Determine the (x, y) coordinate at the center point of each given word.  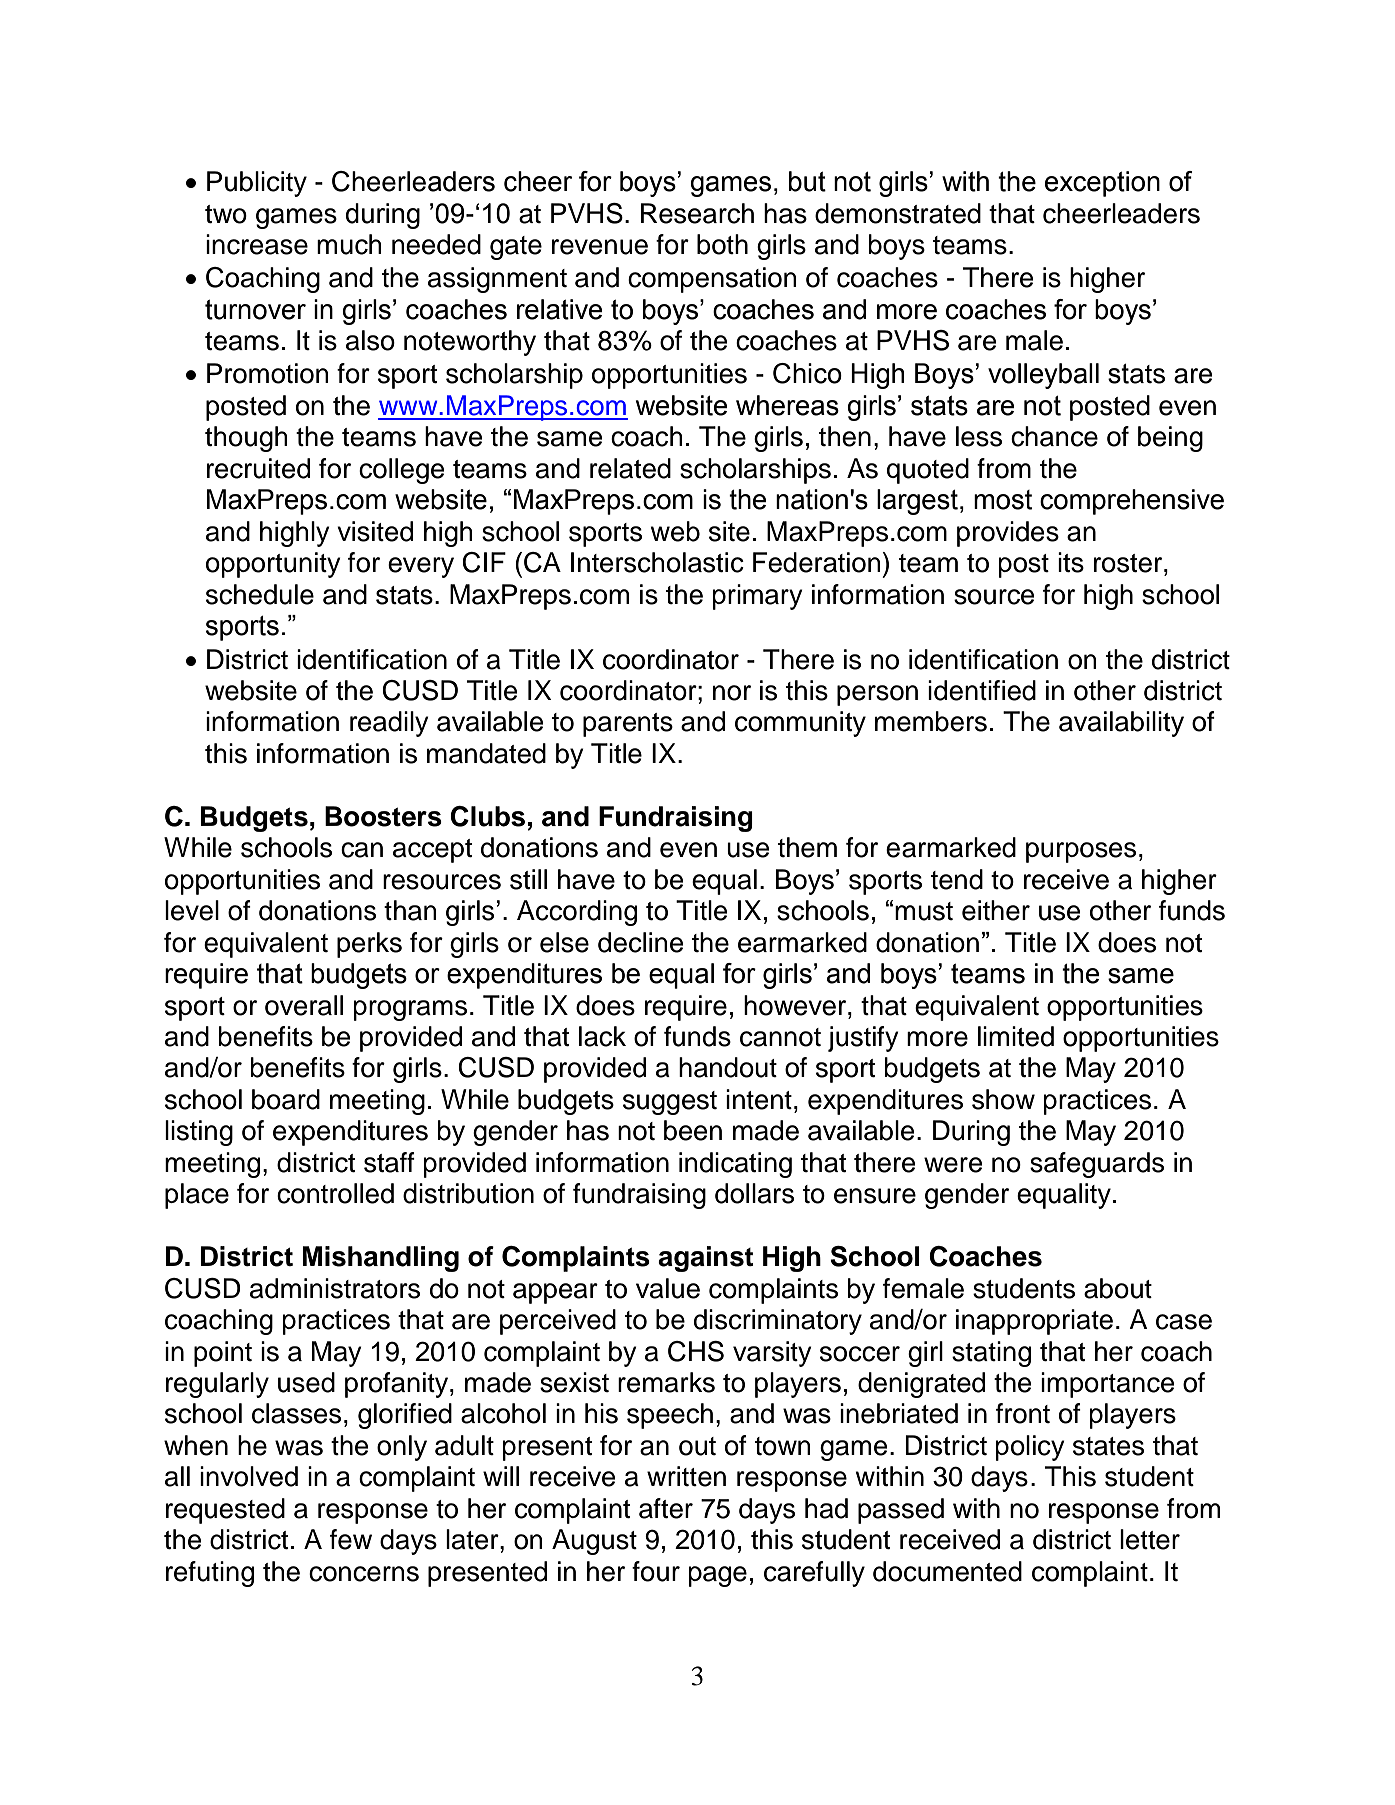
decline (640, 942)
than (410, 910)
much (349, 244)
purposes (1081, 852)
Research (697, 213)
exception (1102, 184)
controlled (335, 1193)
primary (757, 597)
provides (1008, 534)
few (351, 1539)
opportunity (273, 565)
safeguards (1097, 1165)
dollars (754, 1193)
